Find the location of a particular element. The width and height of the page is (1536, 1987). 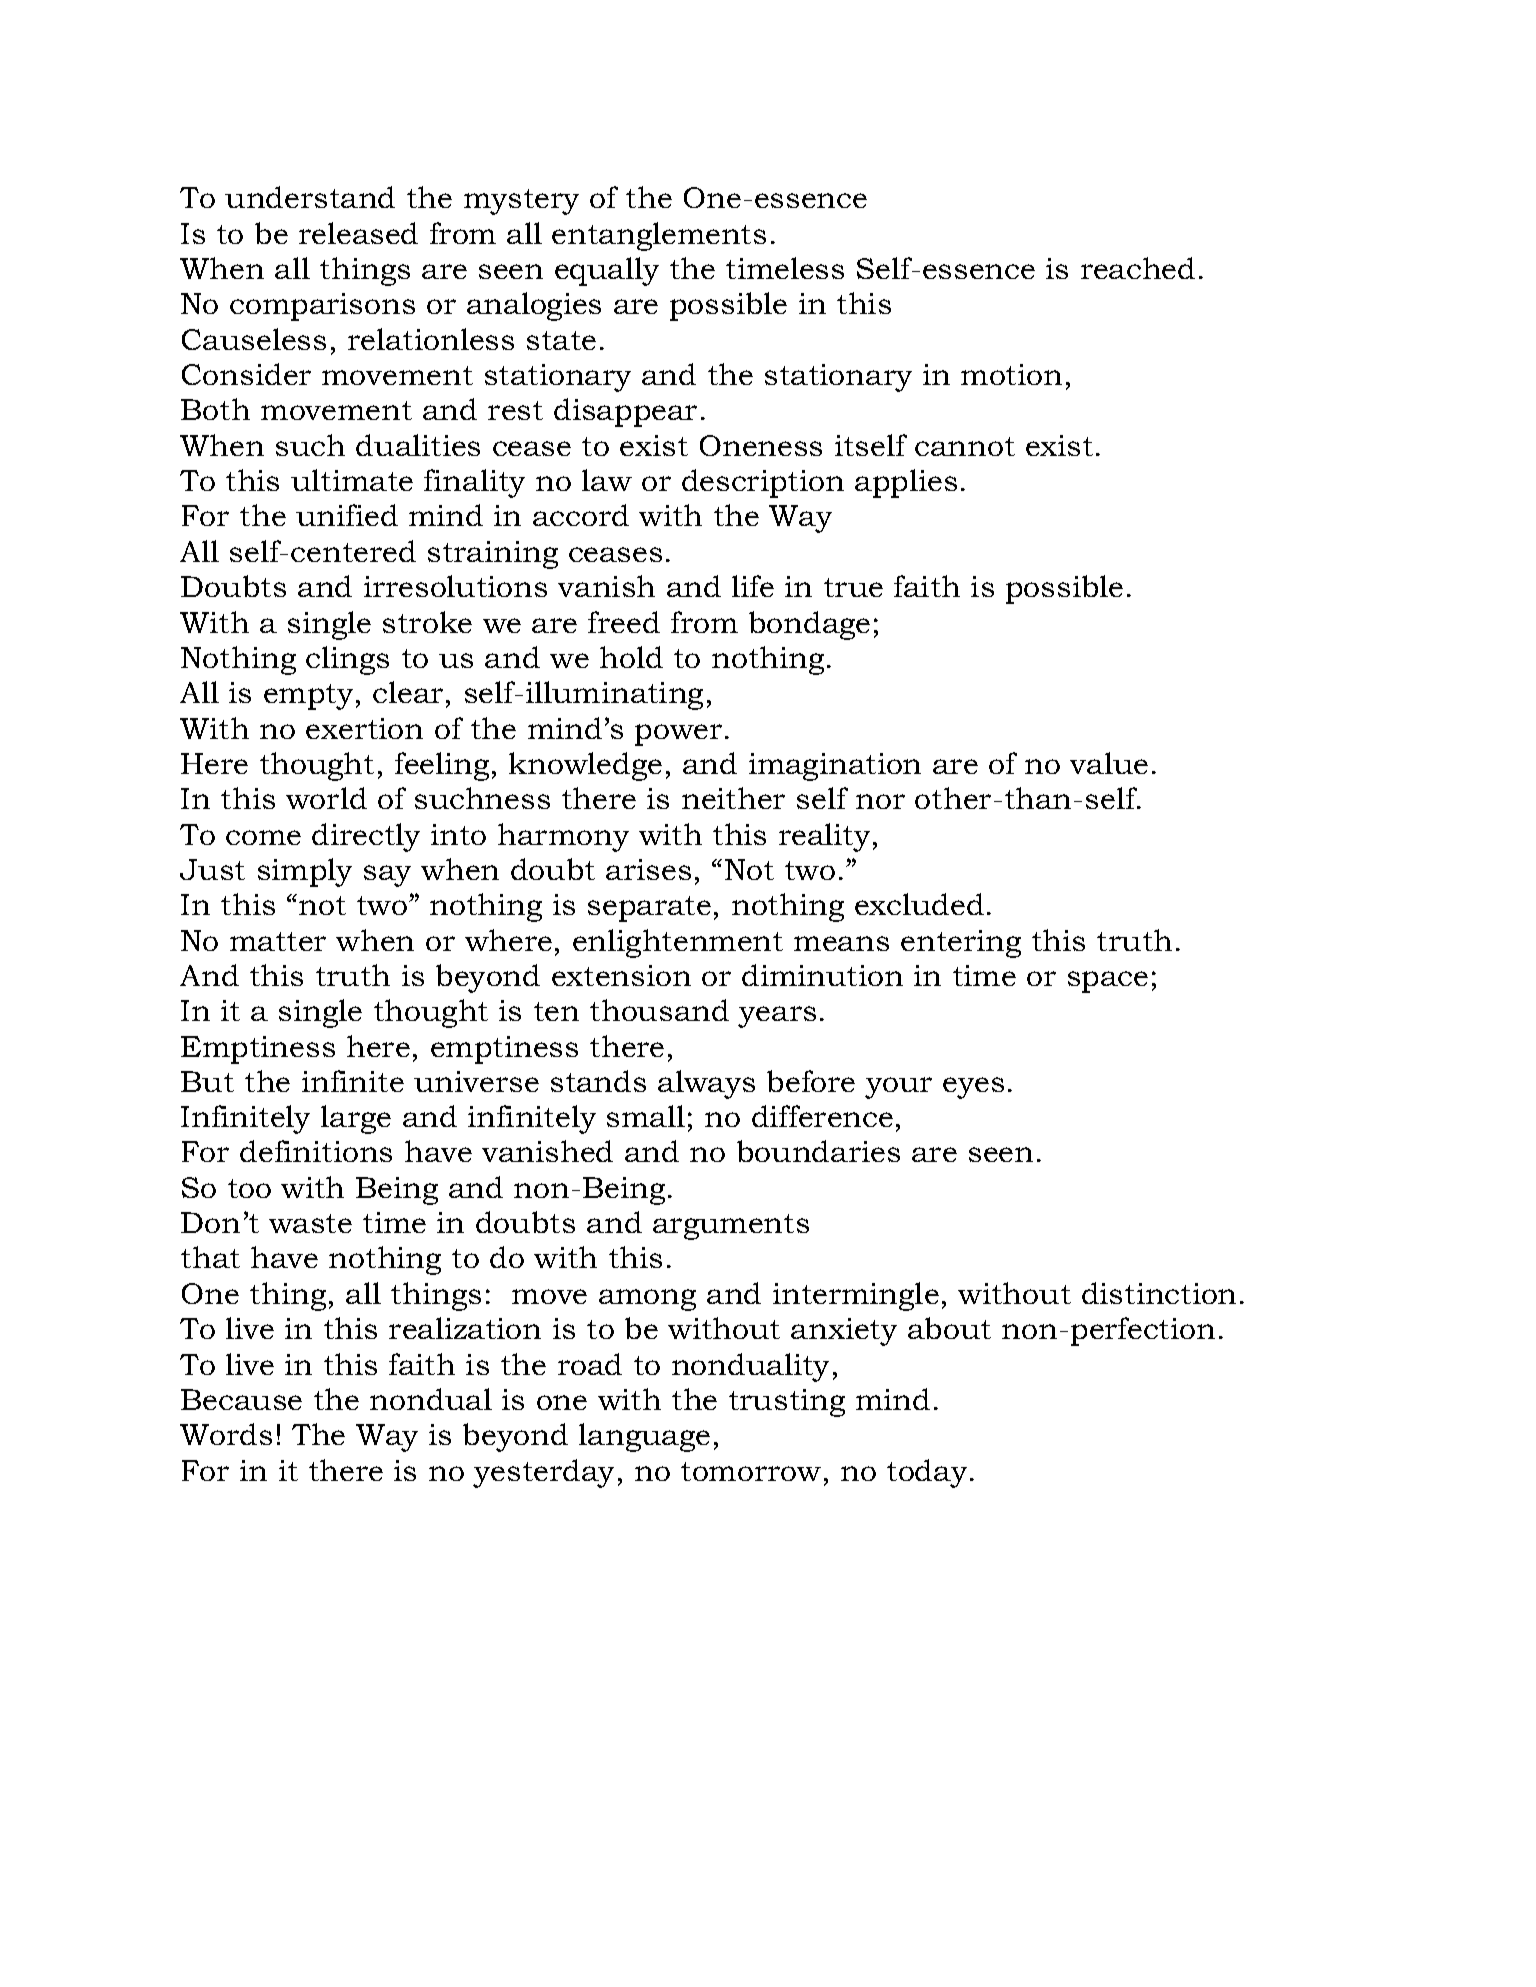

today is located at coordinates (927, 1473).
